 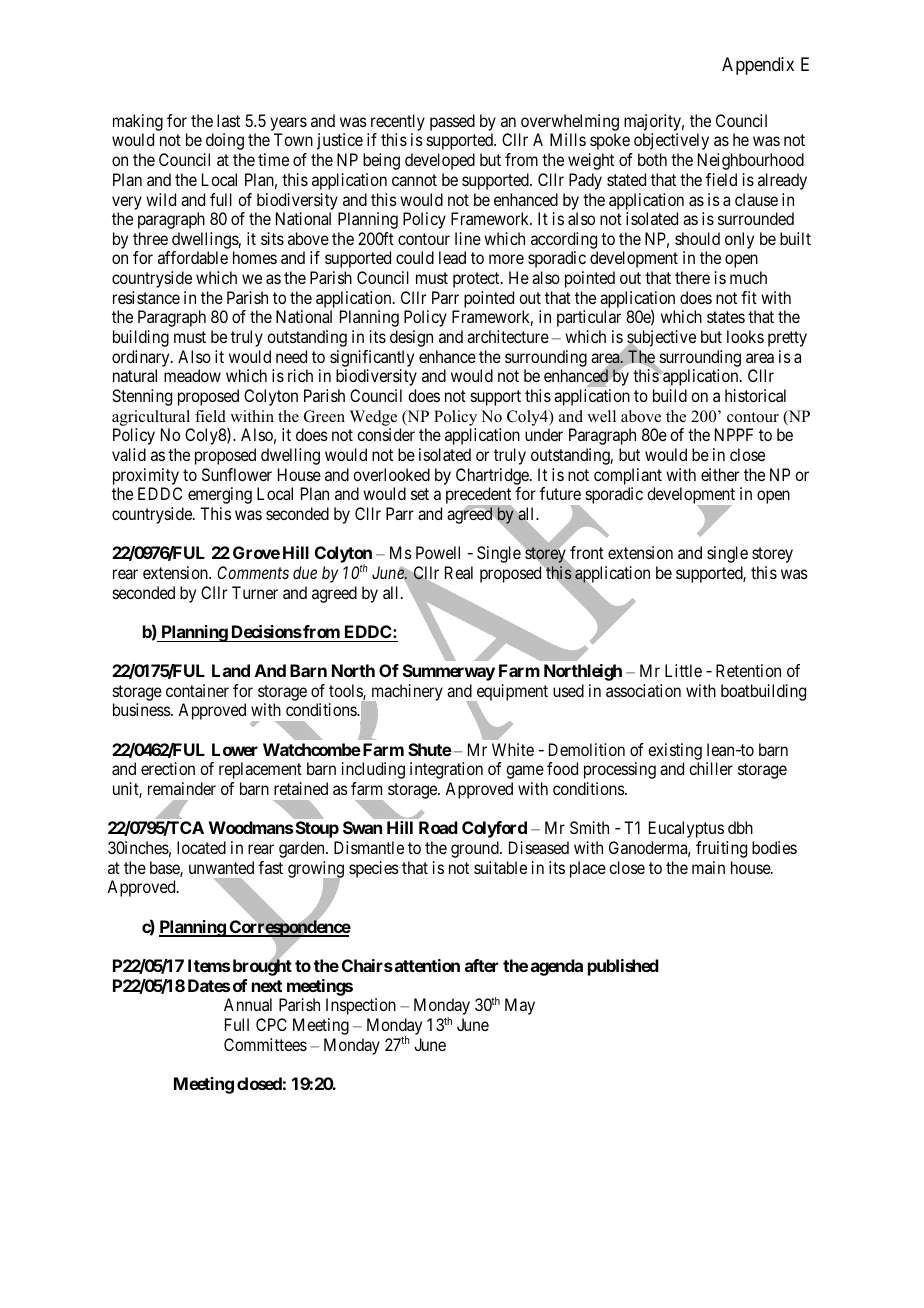 What do you see at coordinates (248, 1004) in the document?
I see `Annual` at bounding box center [248, 1004].
